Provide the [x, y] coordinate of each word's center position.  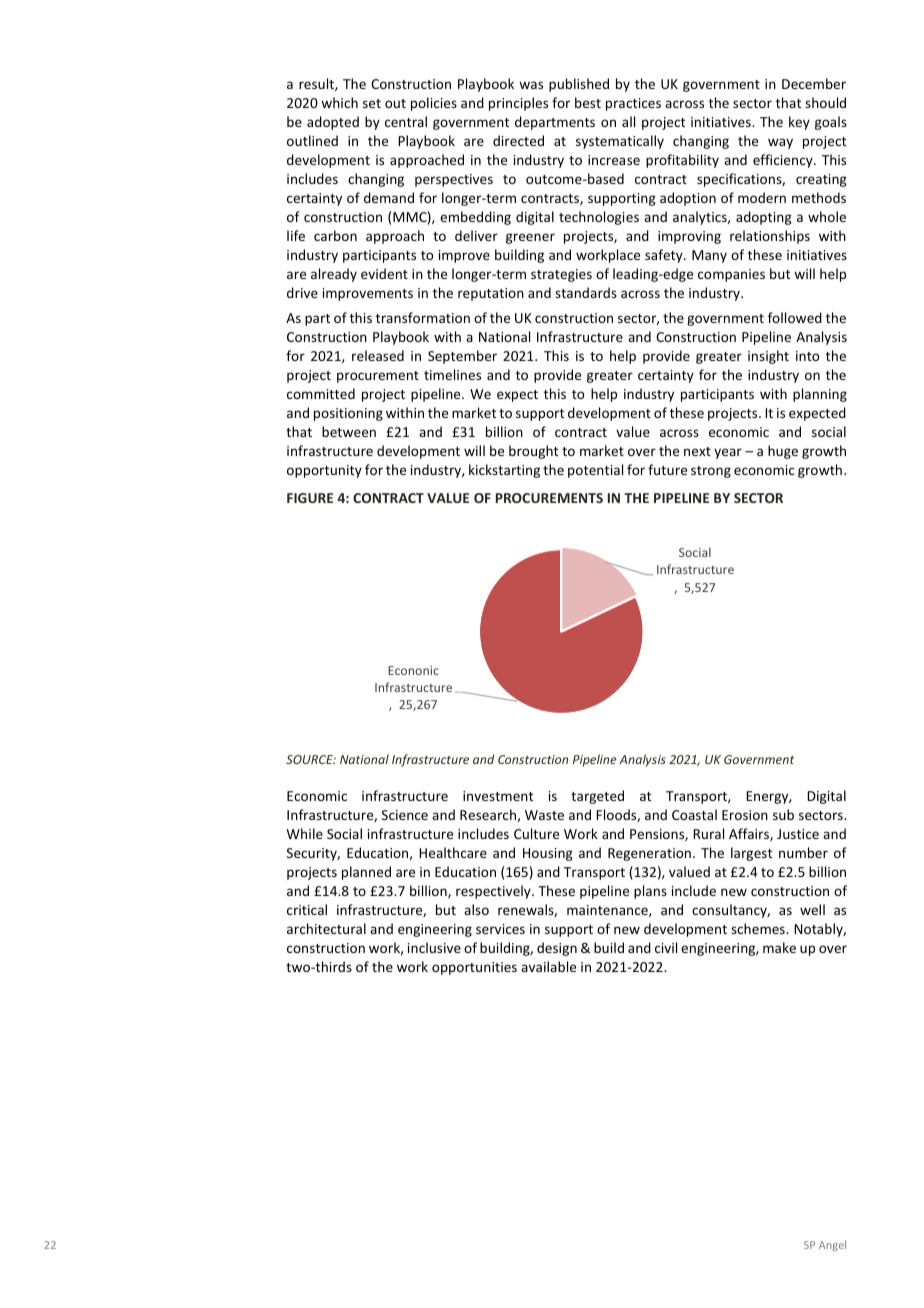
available [548, 966]
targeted [597, 797]
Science [405, 815]
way [780, 143]
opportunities [474, 968]
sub [783, 814]
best [588, 102]
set [372, 103]
